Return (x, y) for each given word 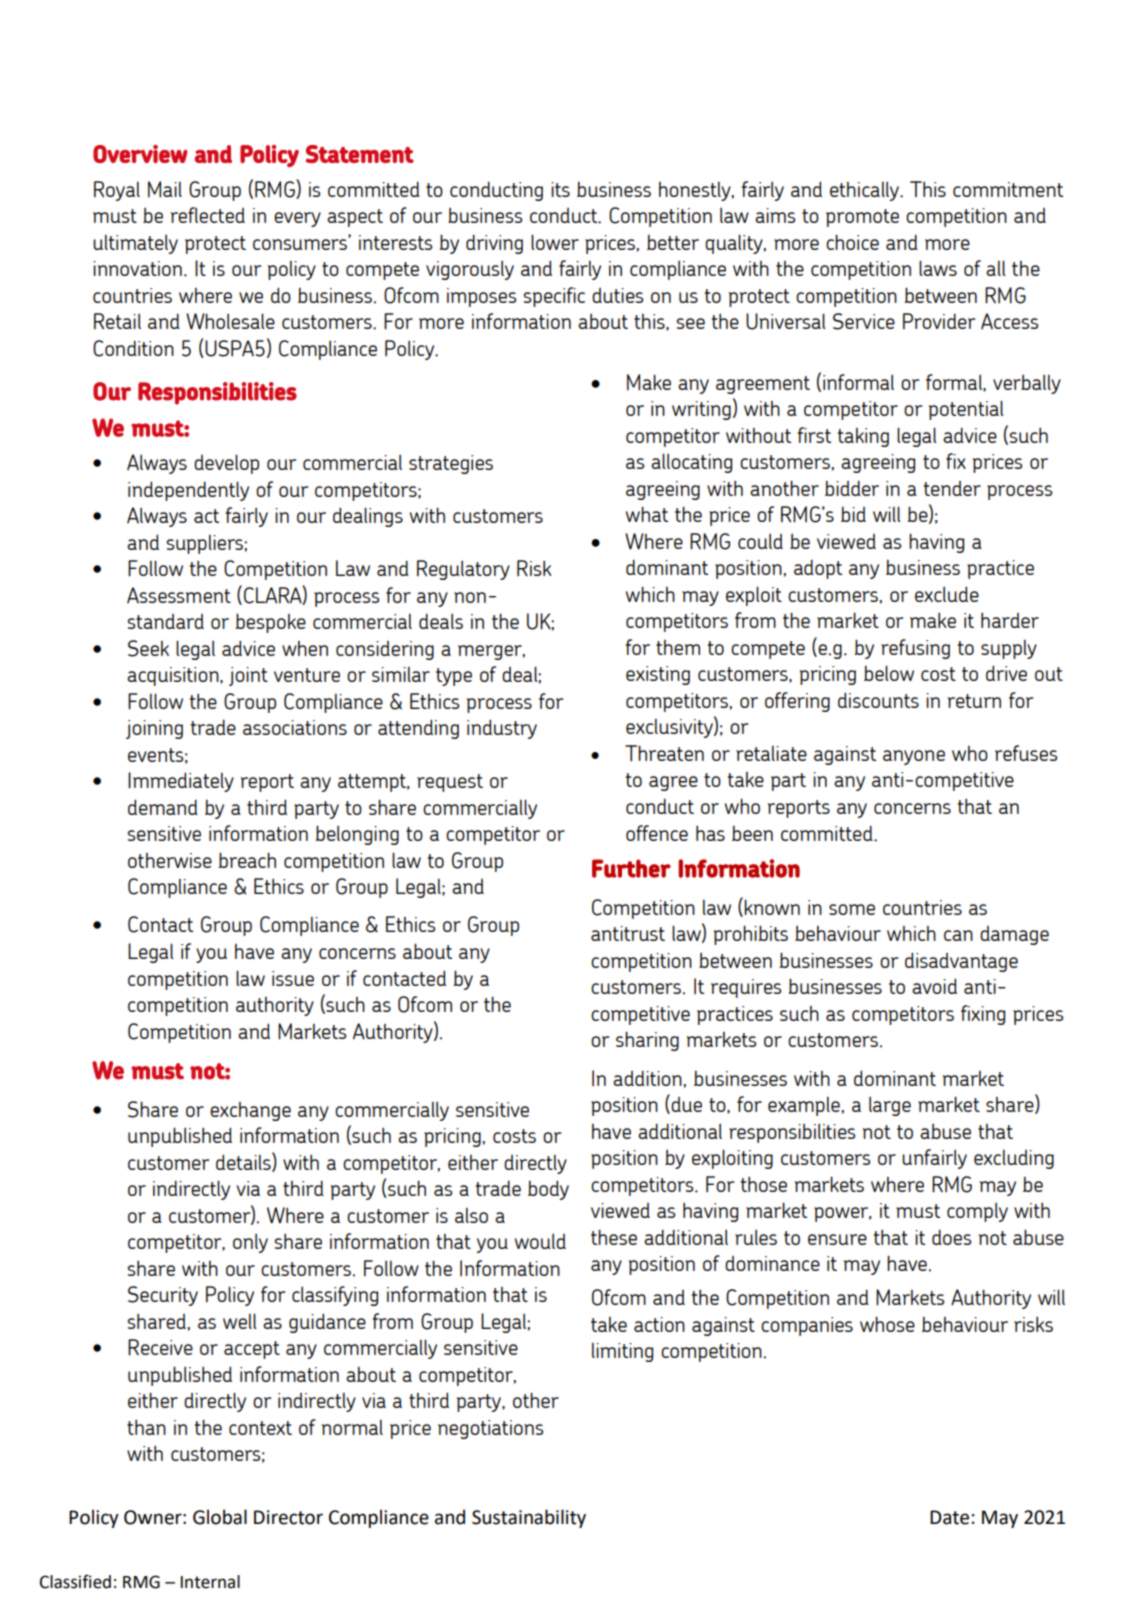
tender (952, 488)
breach (247, 860)
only (250, 1243)
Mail (165, 189)
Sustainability (529, 1518)
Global (220, 1517)
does (951, 1237)
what (647, 514)
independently (188, 491)
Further (631, 868)
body (548, 1190)
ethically (865, 191)
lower (555, 242)
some (852, 909)
